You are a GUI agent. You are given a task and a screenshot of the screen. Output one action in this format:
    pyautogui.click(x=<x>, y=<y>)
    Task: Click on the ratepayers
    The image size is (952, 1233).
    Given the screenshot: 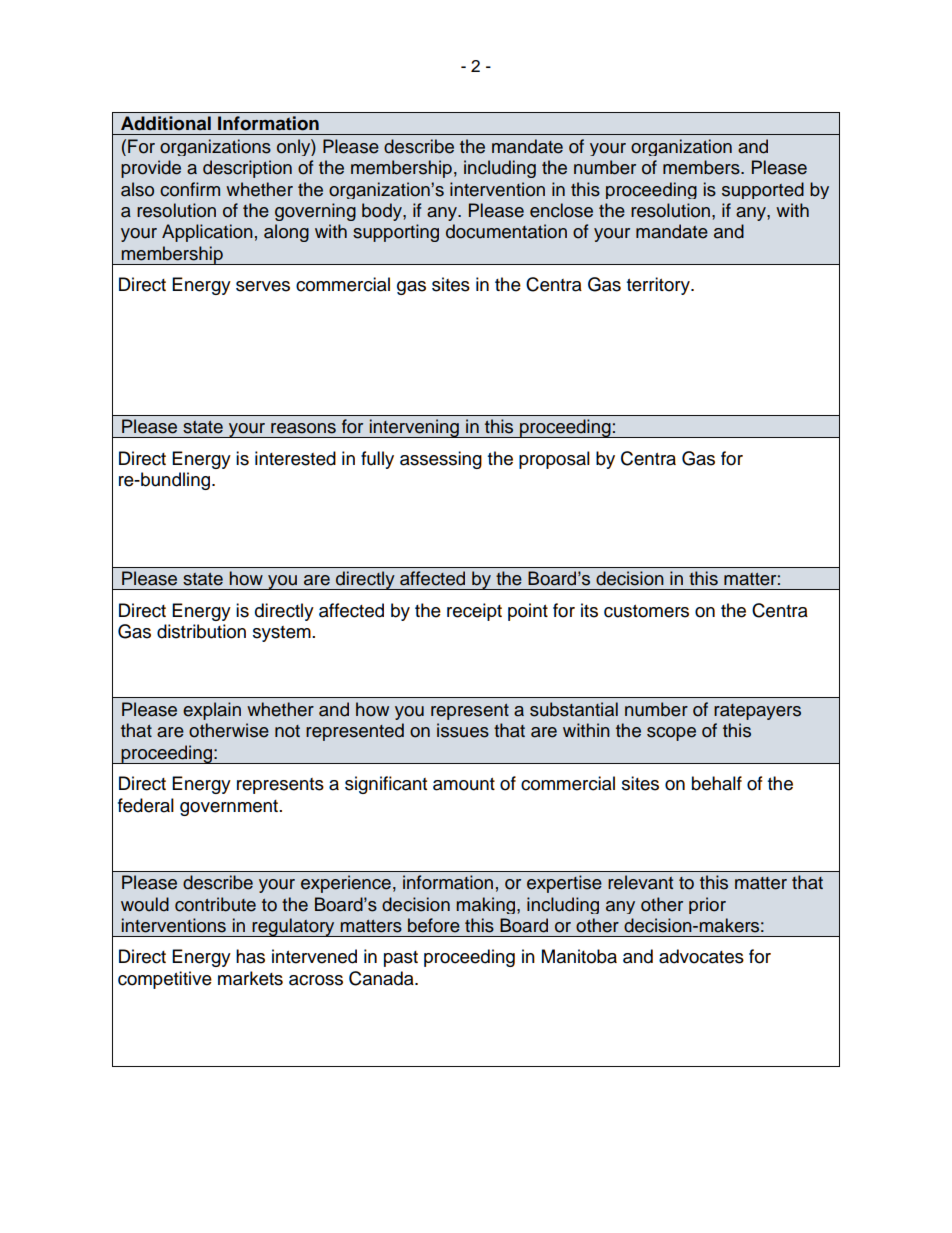 What is the action you would take?
    pyautogui.click(x=757, y=712)
